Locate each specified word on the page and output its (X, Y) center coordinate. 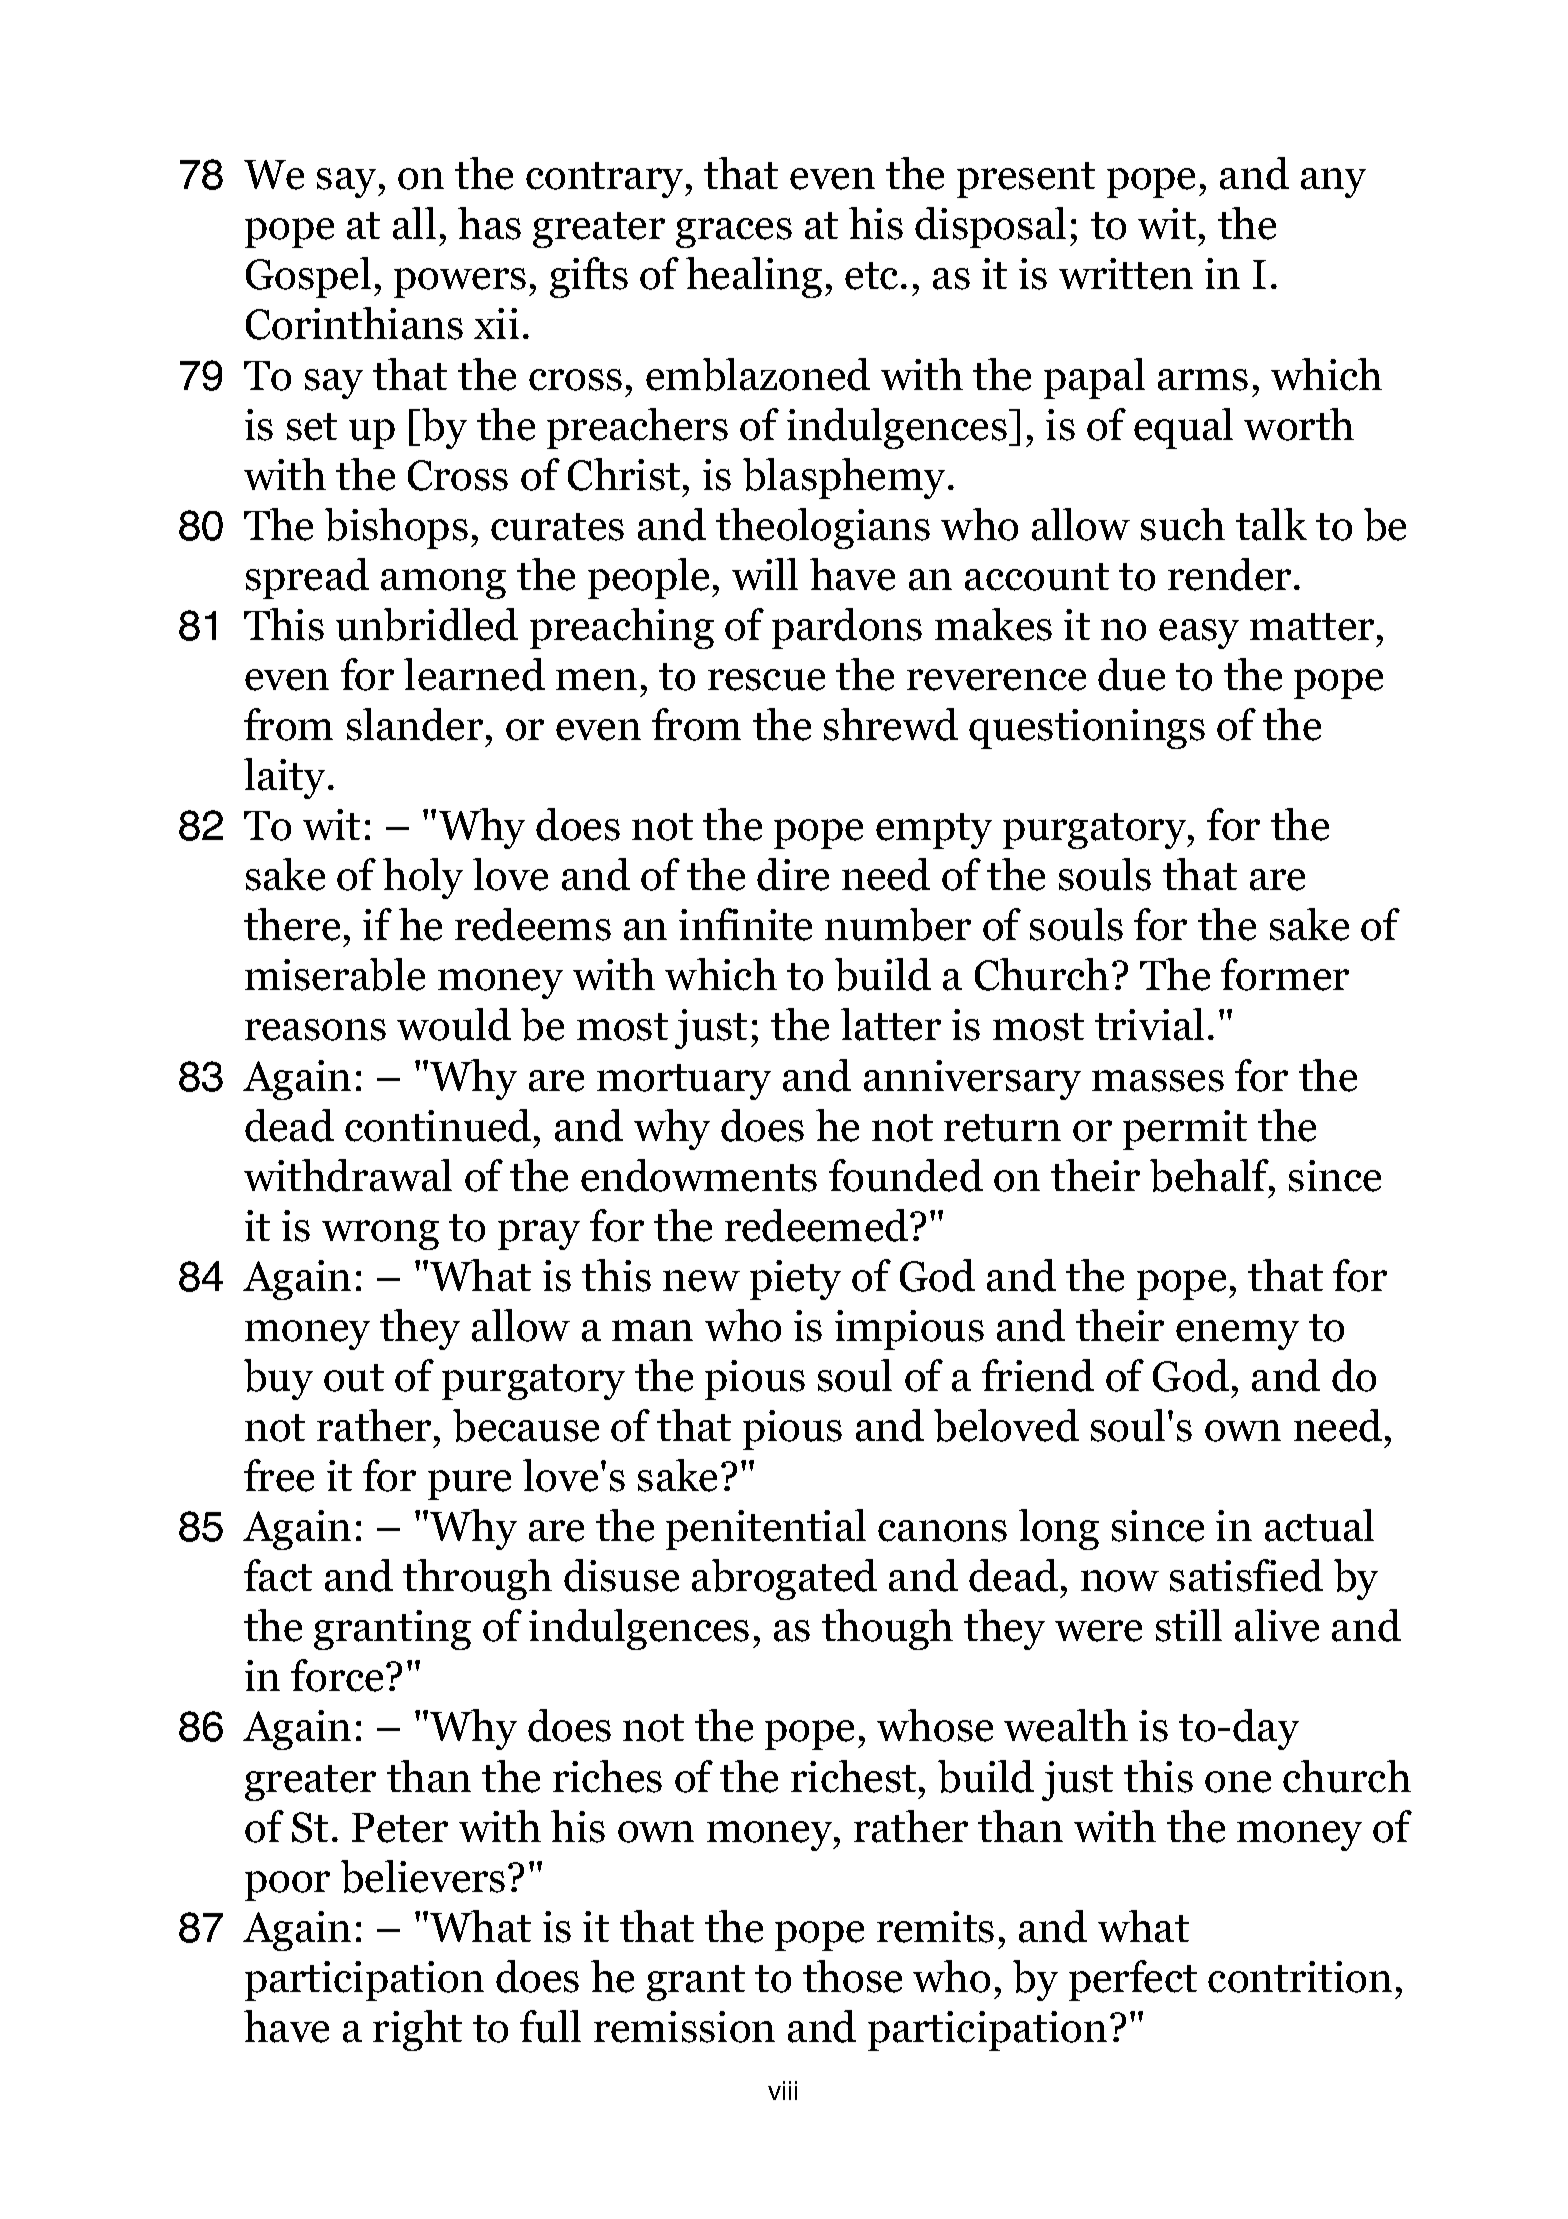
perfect (1133, 1980)
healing (754, 277)
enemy (1237, 1335)
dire (793, 874)
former (1285, 974)
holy (423, 878)
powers (460, 283)
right (417, 2030)
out (354, 1378)
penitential (766, 1529)
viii (782, 2090)
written (1126, 274)
